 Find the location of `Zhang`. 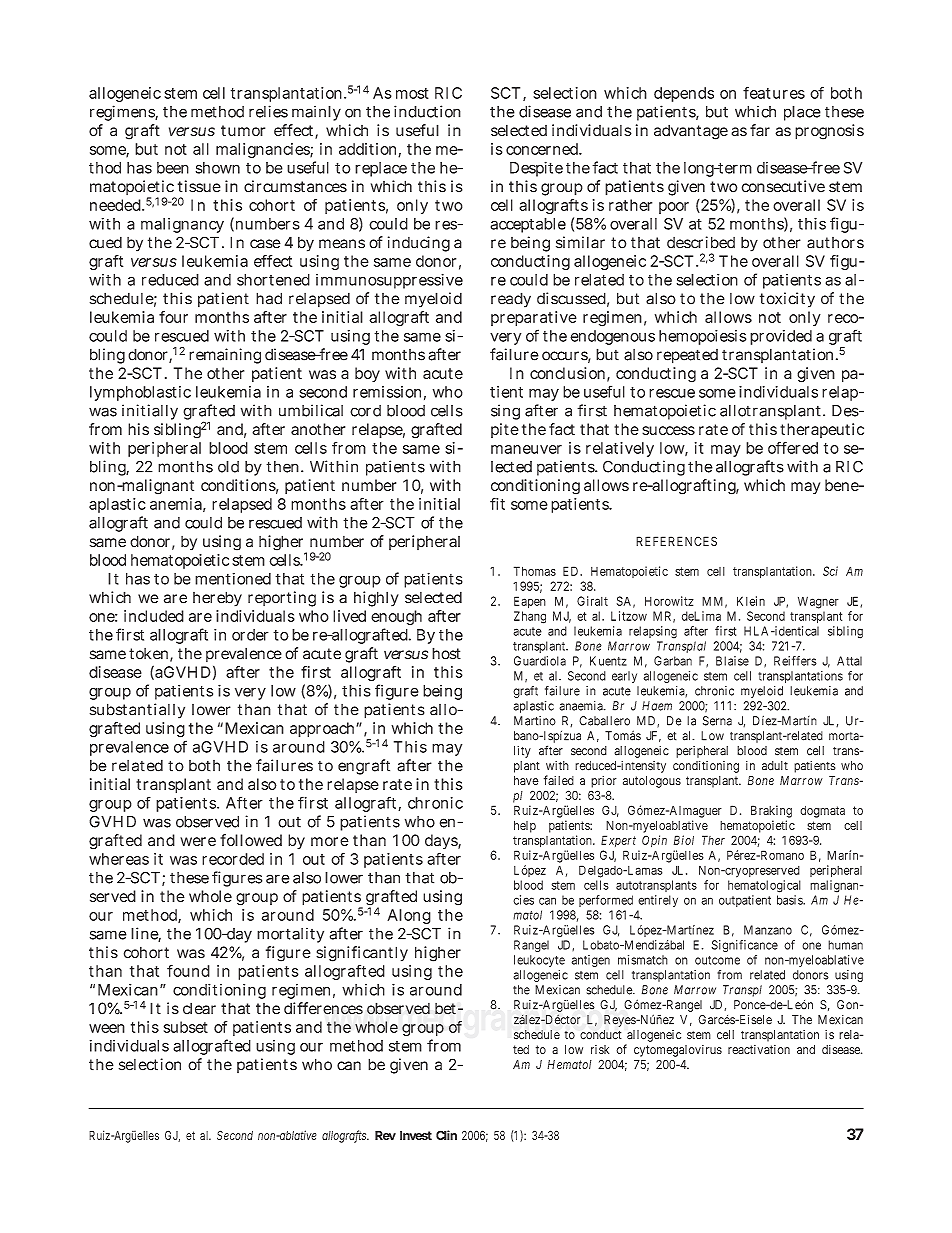

Zhang is located at coordinates (530, 617).
